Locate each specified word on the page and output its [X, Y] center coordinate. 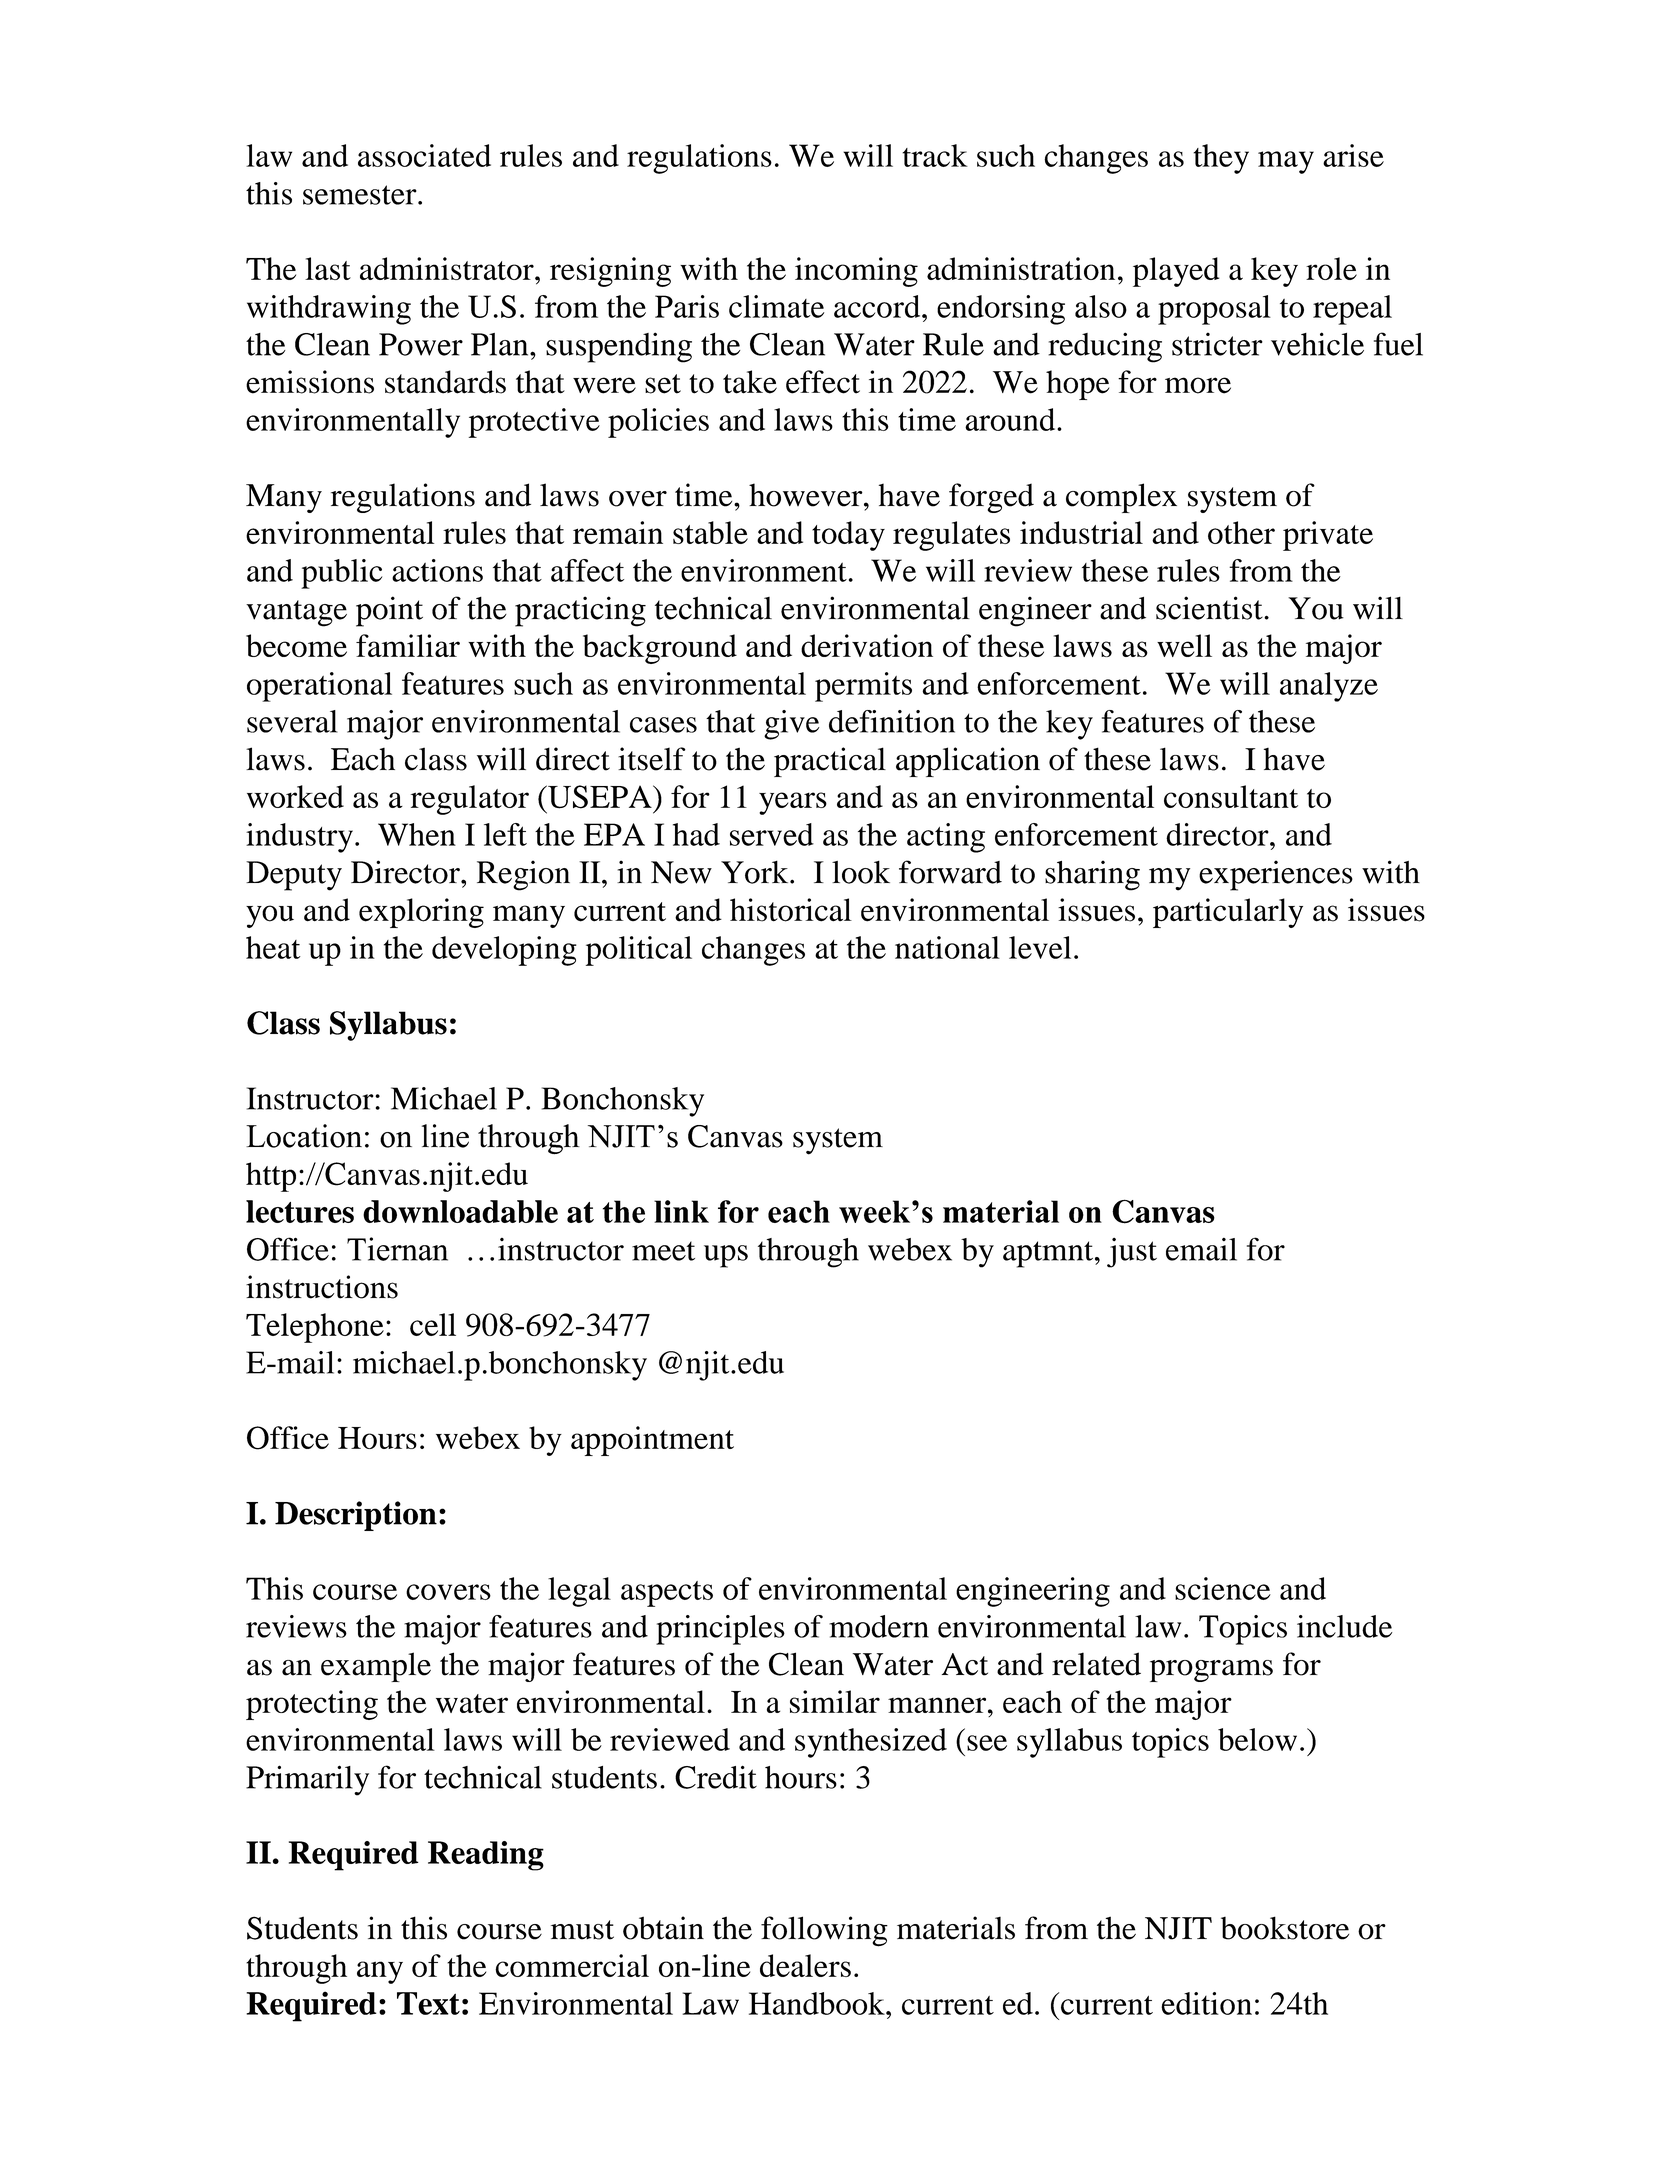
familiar [408, 645]
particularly [1228, 913]
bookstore [1285, 1928]
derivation [867, 645]
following [824, 1931]
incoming [856, 272]
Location [304, 1136]
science [1223, 1588]
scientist [1210, 608]
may [1286, 162]
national [947, 947]
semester [361, 195]
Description [356, 1516]
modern [879, 1626]
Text [428, 2003]
